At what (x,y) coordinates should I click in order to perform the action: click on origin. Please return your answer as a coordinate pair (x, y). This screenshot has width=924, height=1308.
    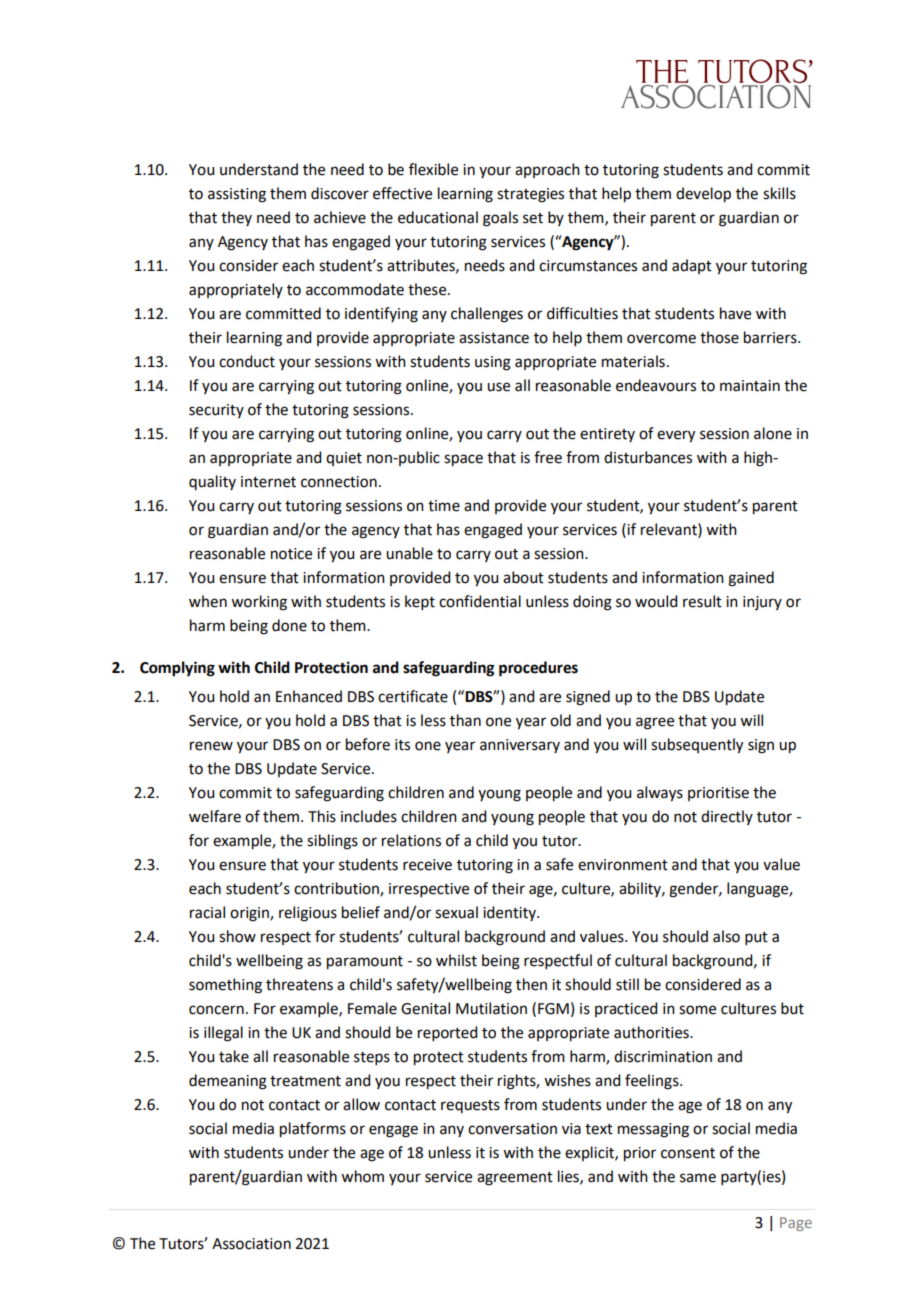
    Looking at the image, I should click on (250, 914).
